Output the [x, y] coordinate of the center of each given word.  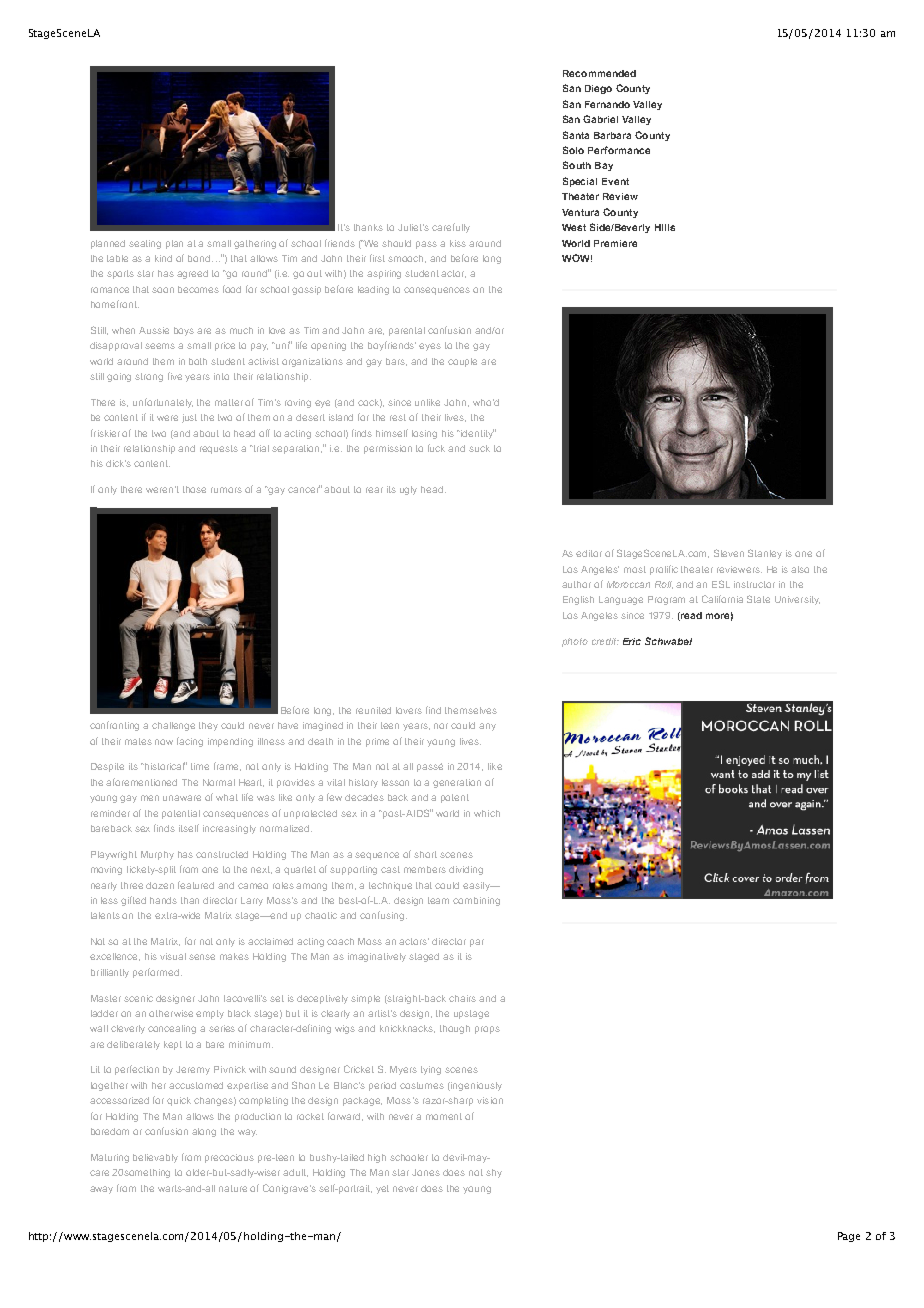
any [487, 727]
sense [202, 957]
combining [476, 901]
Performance [619, 150]
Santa [576, 135]
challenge [173, 726]
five [175, 376]
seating [145, 244]
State [758, 599]
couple [462, 362]
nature [233, 1188]
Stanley [765, 554]
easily [477, 886]
